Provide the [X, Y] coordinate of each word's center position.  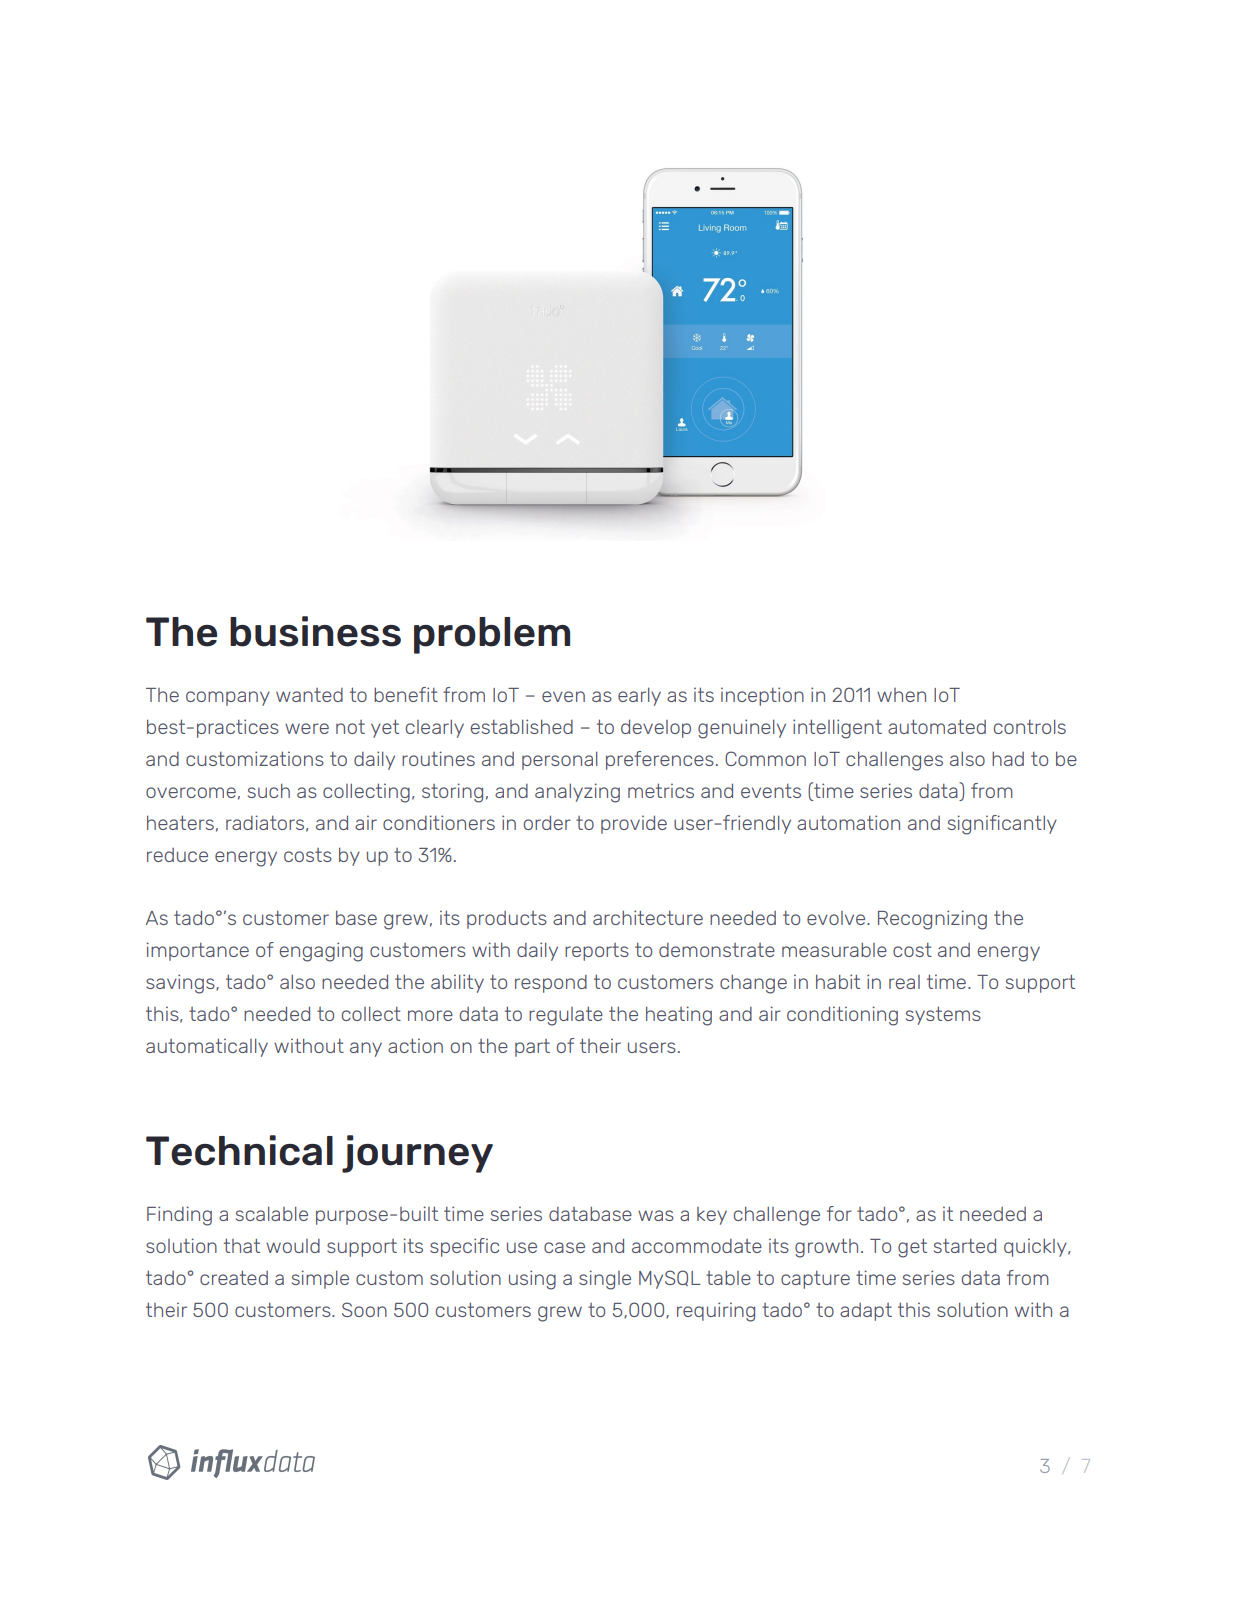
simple [320, 1279]
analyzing [577, 793]
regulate [566, 1016]
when [901, 695]
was [656, 1215]
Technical [239, 1150]
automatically [207, 1047]
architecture [648, 917]
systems [943, 1015]
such [269, 790]
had [1008, 759]
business [315, 631]
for [839, 1213]
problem [492, 635]
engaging [321, 952]
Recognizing [932, 920]
